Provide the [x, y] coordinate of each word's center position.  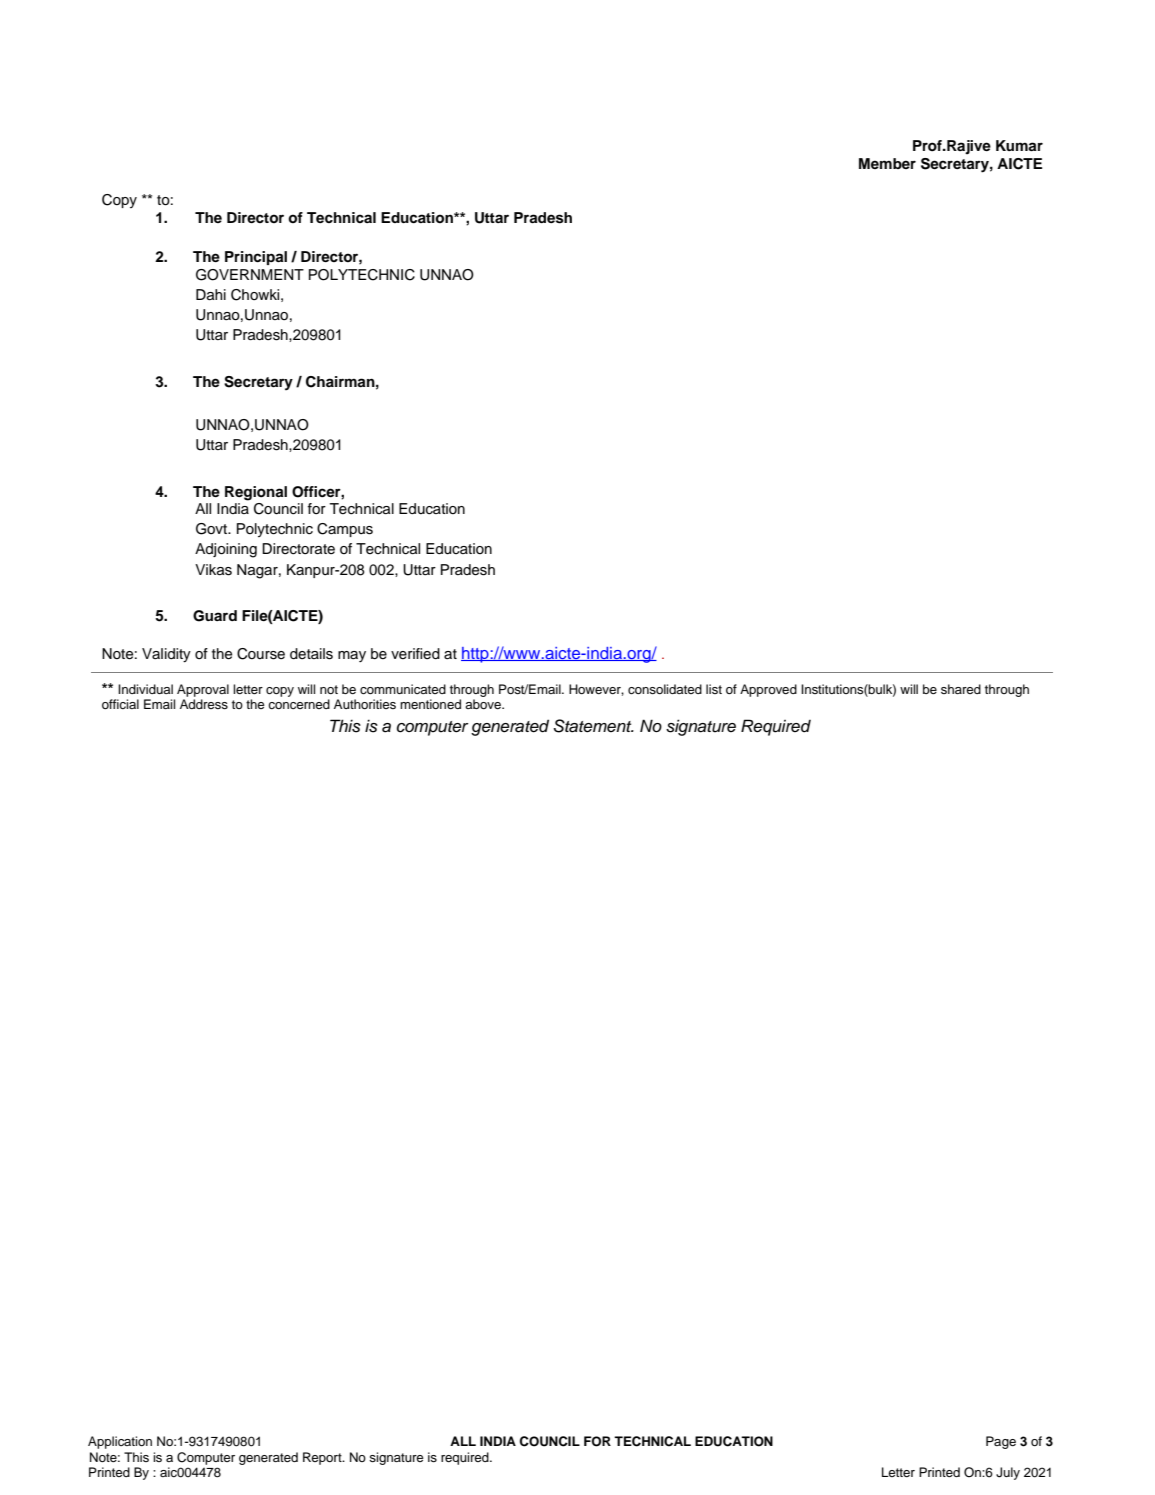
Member [887, 163]
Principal [256, 258]
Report [323, 1458]
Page [1001, 1442]
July [1008, 1473]
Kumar [1019, 145]
